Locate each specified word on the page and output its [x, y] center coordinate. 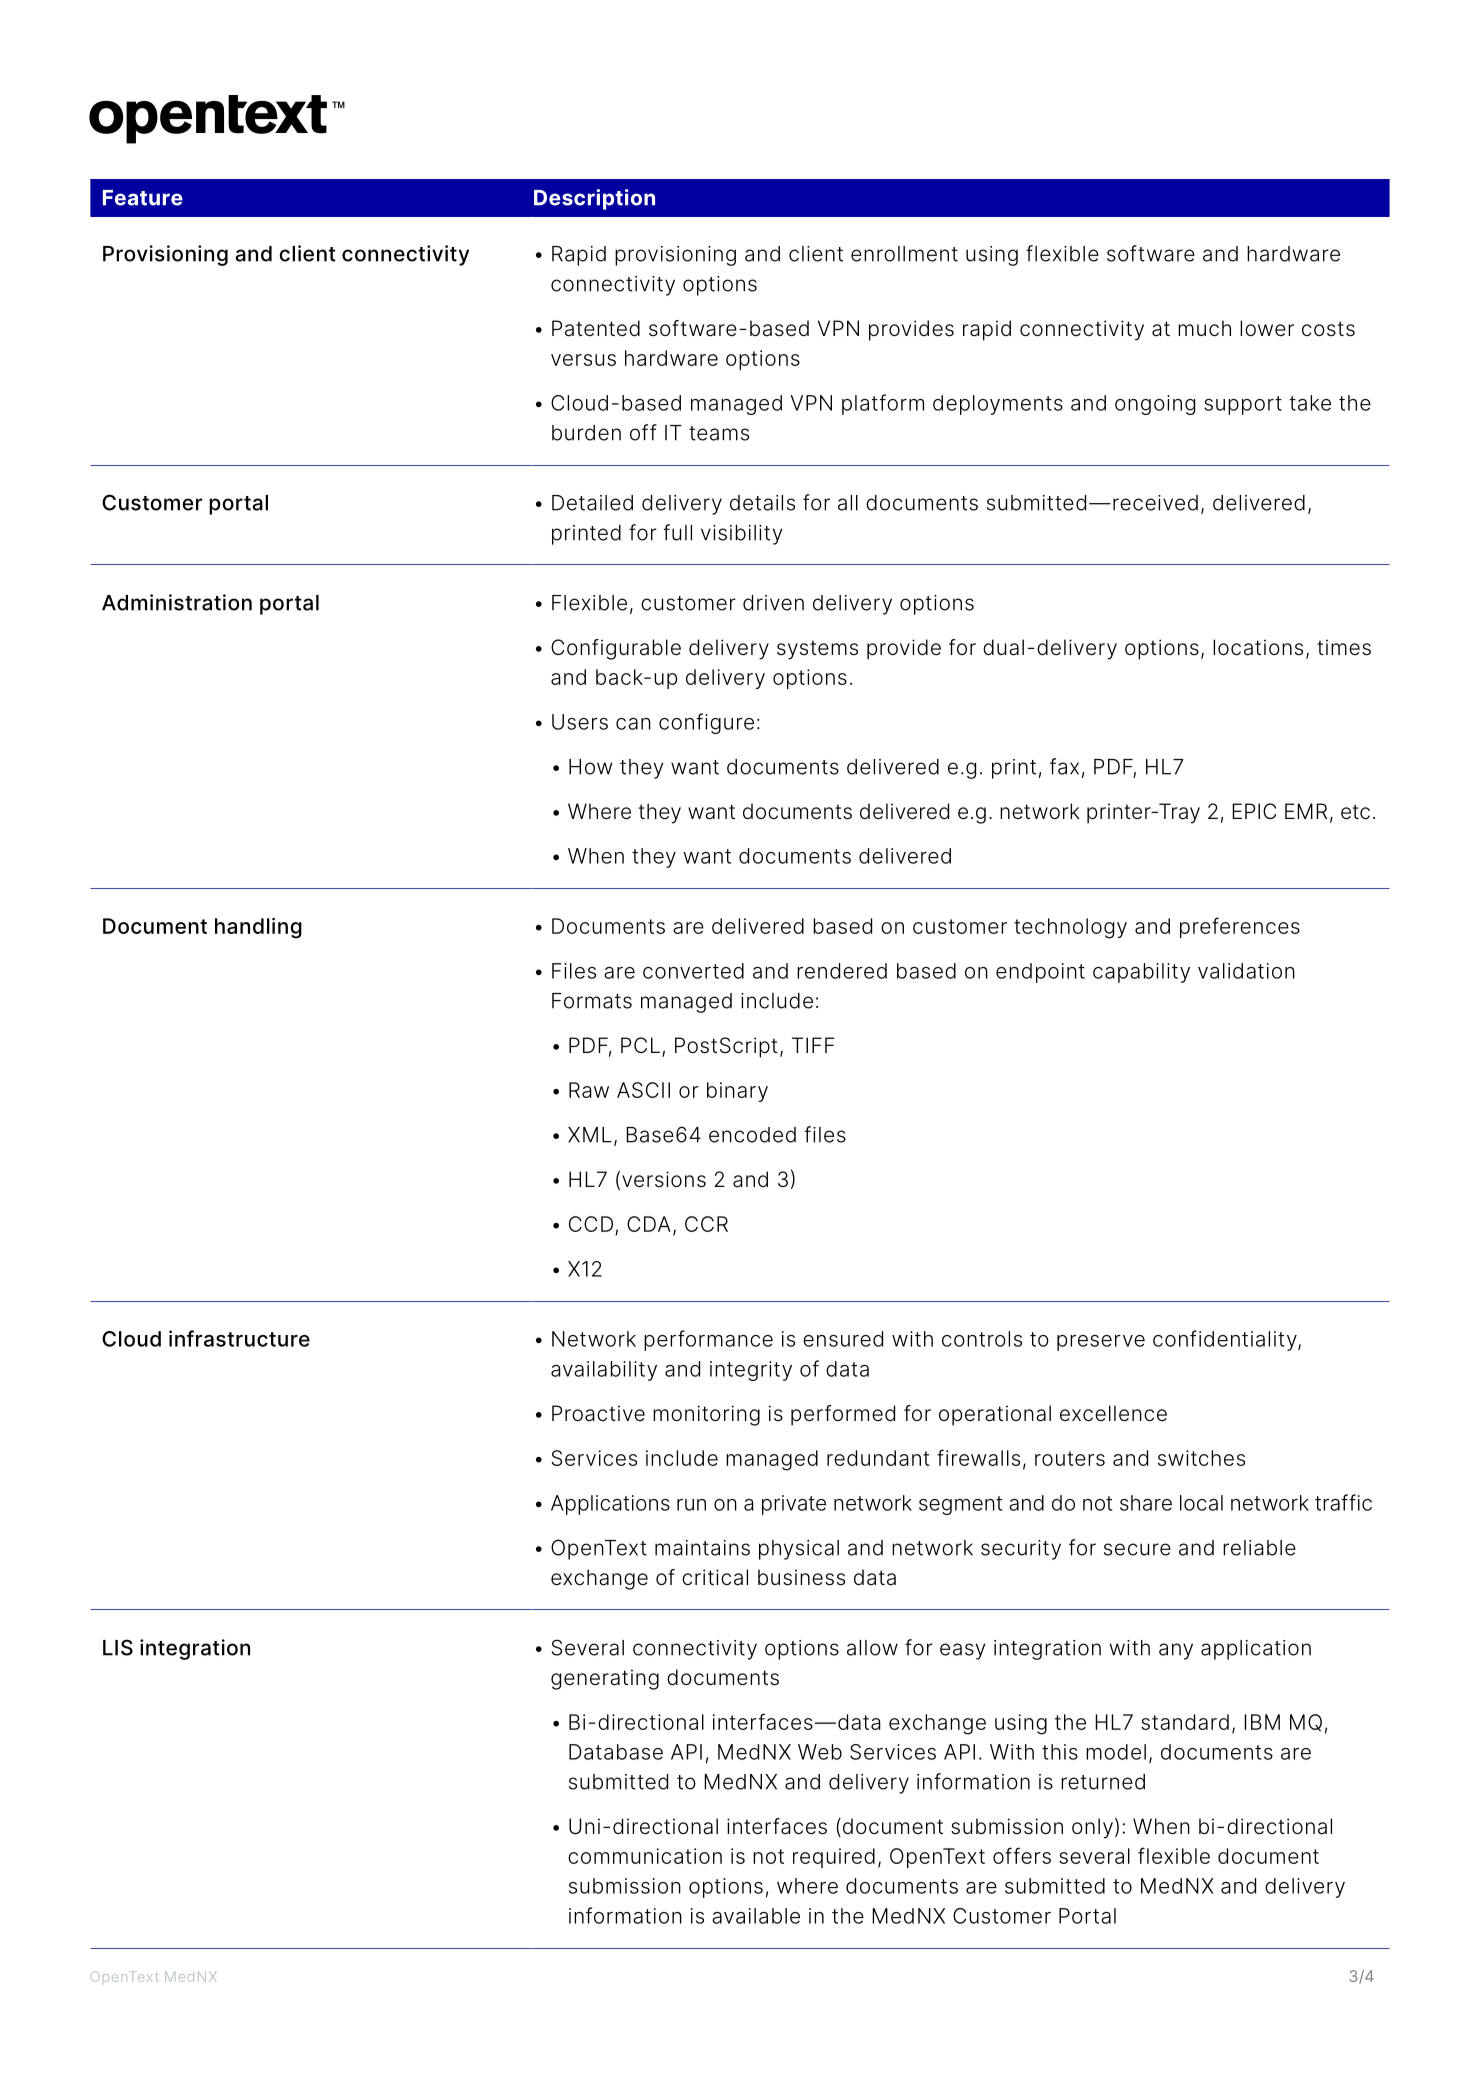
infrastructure [239, 1338]
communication [645, 1856]
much [1204, 328]
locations [1258, 647]
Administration [177, 602]
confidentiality [1226, 1340]
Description [594, 199]
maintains [702, 1548]
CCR [706, 1224]
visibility [741, 535]
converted [693, 971]
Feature [143, 198]
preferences [1240, 927]
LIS [118, 1647]
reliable [1259, 1548]
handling [258, 928]
